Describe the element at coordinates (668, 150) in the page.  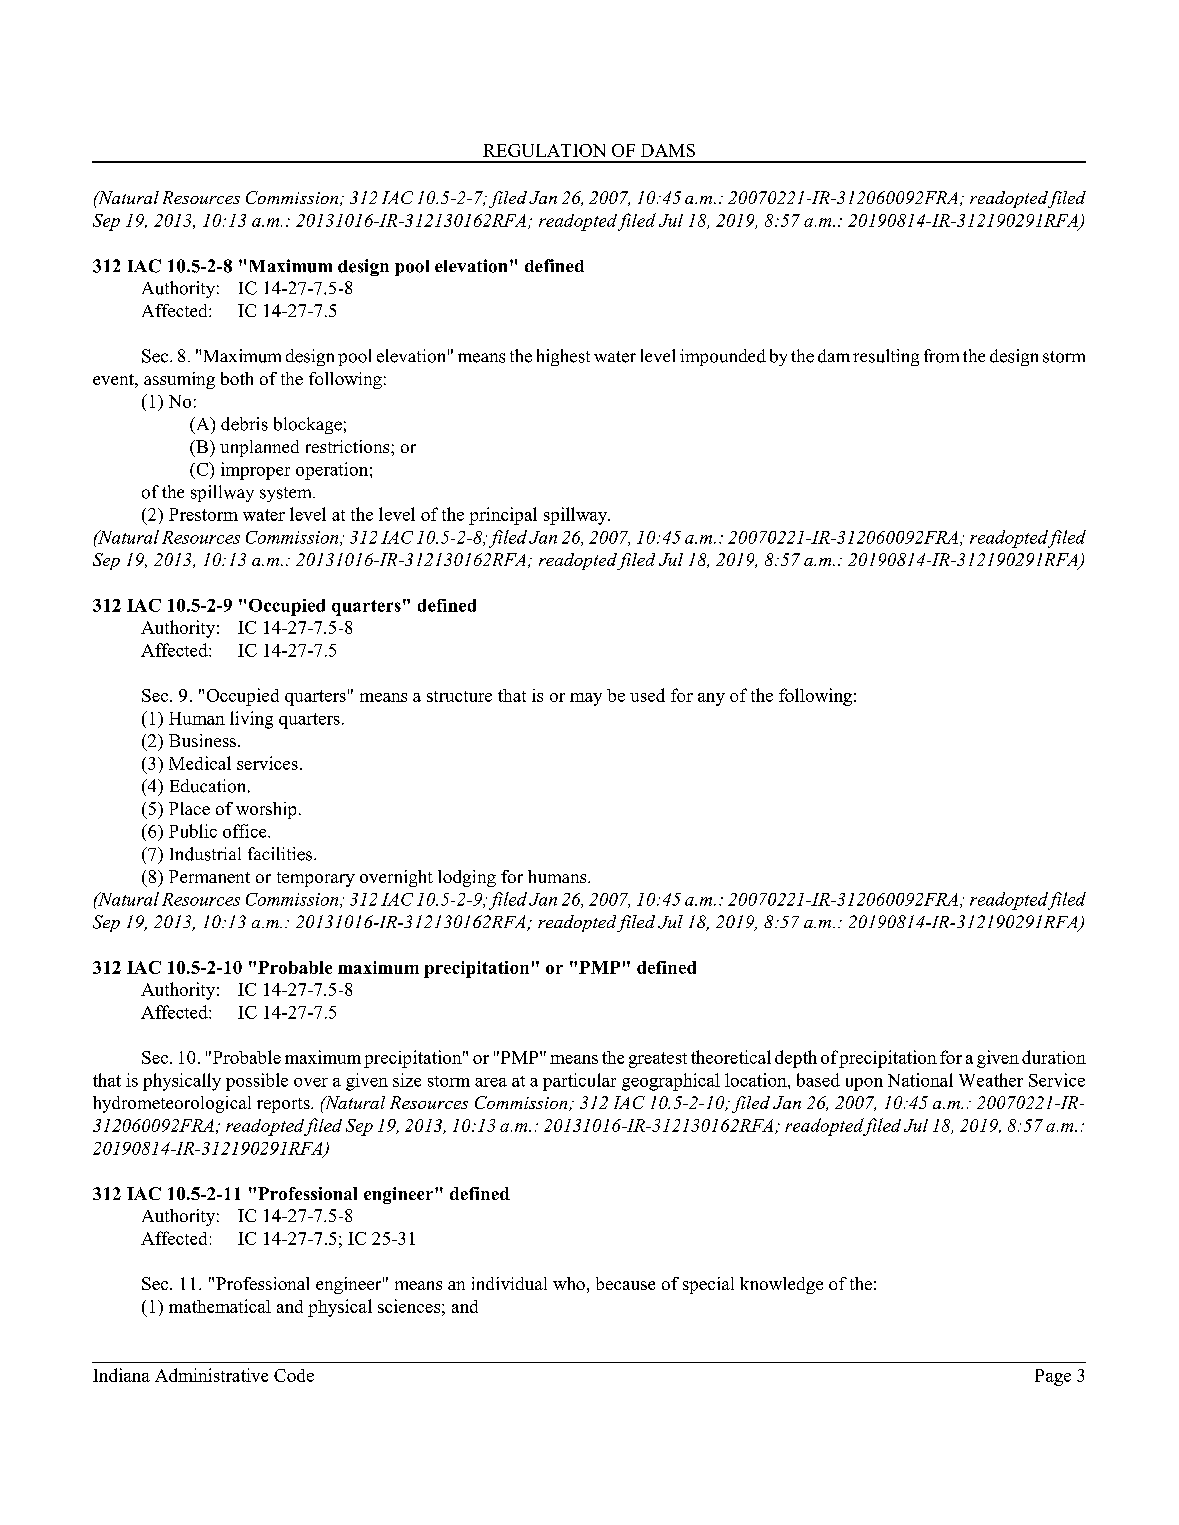
I see `DAMS` at that location.
